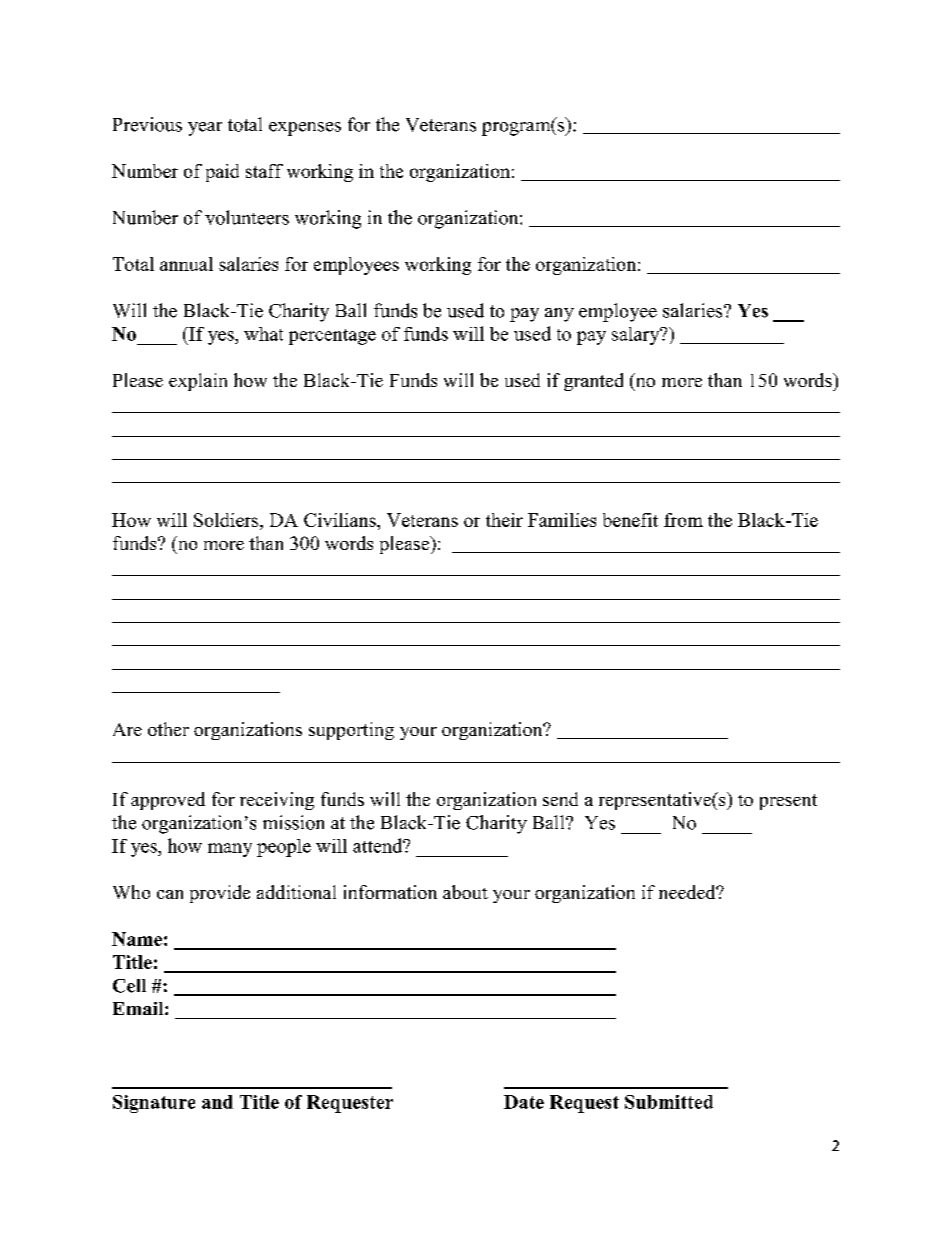 The width and height of the image is (952, 1233). What do you see at coordinates (205, 129) in the image?
I see `year` at bounding box center [205, 129].
